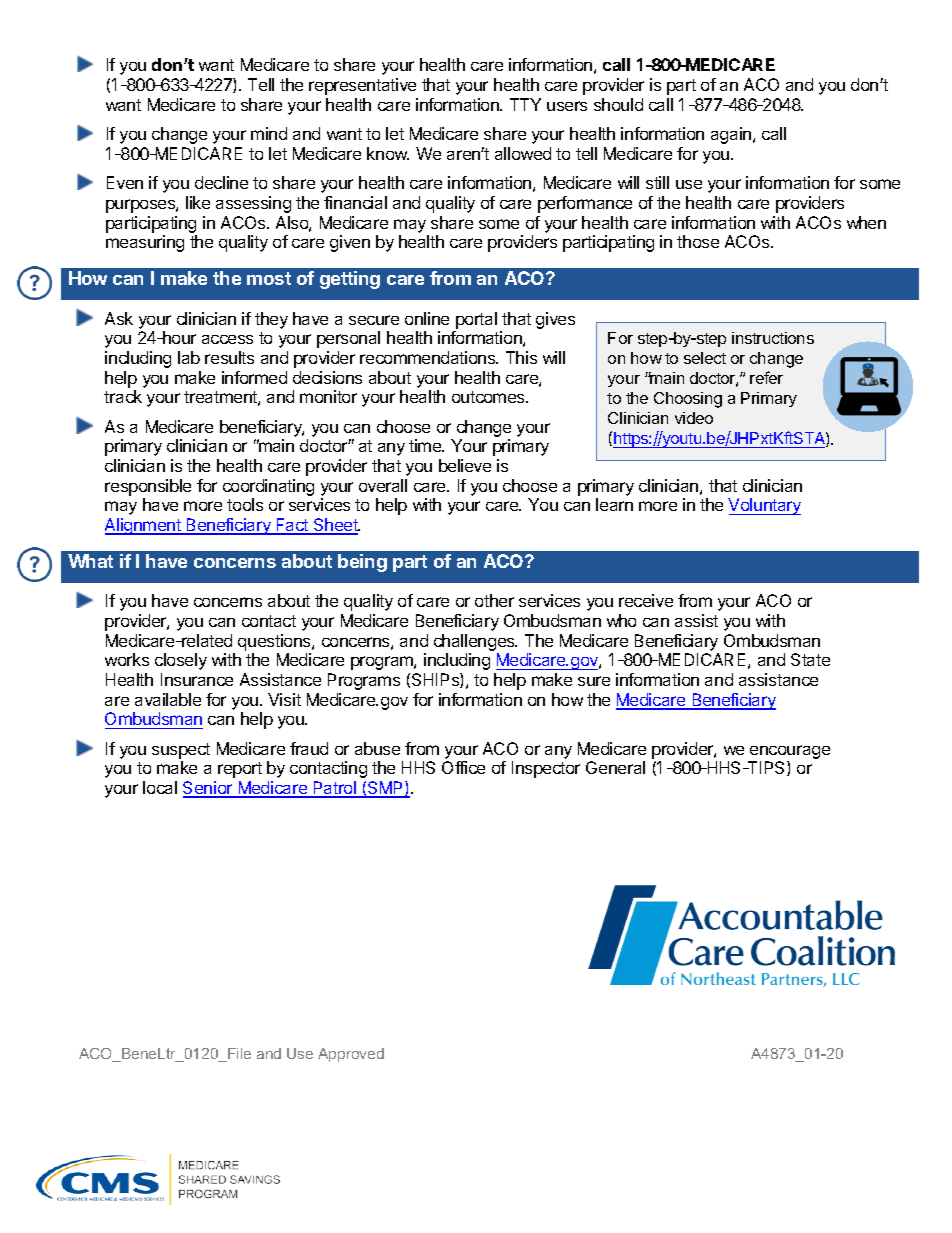 The height and width of the screenshot is (1233, 952). Describe the element at coordinates (123, 396) in the screenshot. I see `track` at that location.
